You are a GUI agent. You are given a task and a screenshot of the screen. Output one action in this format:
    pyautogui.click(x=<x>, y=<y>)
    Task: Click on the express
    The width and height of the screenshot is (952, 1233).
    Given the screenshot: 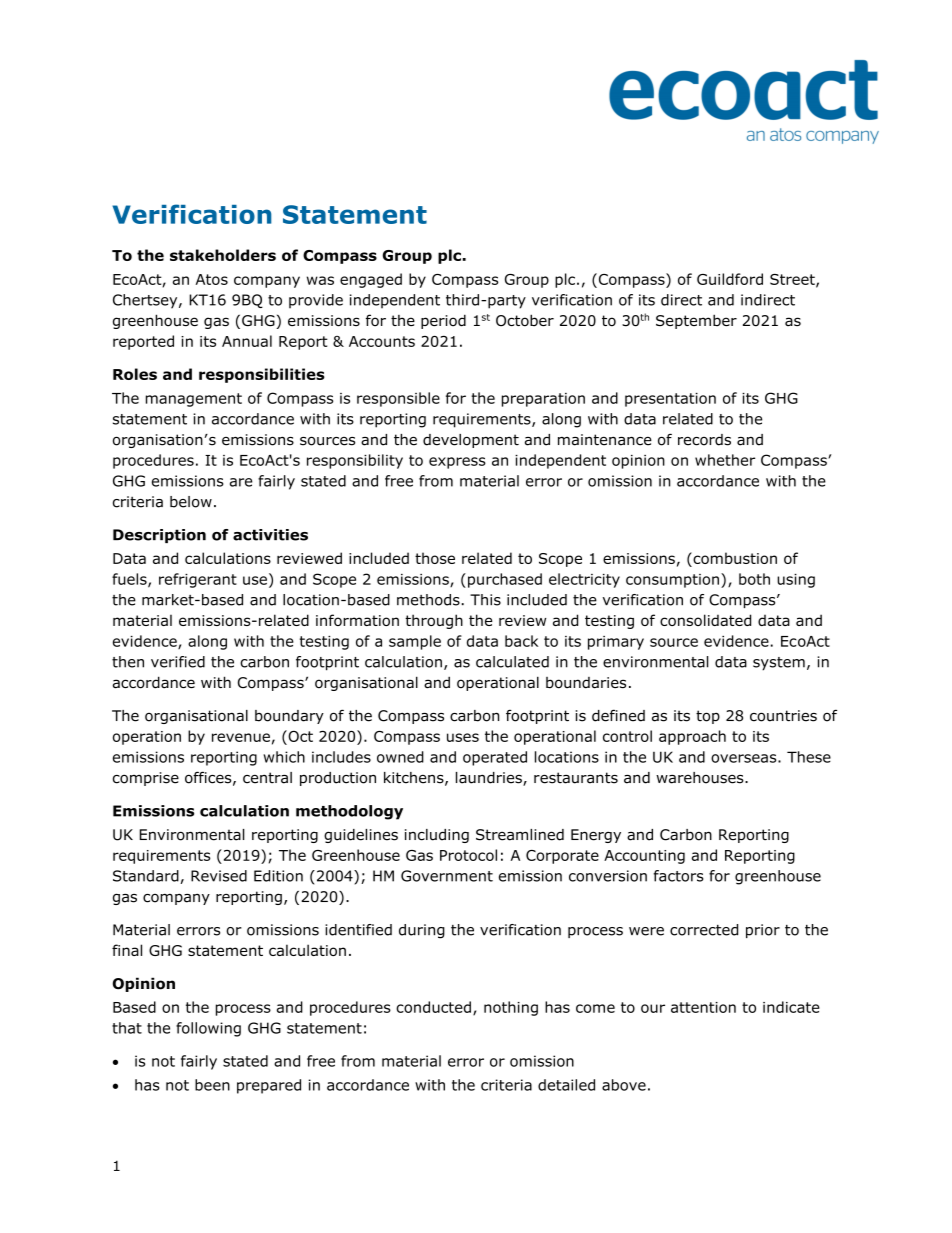 What is the action you would take?
    pyautogui.click(x=457, y=463)
